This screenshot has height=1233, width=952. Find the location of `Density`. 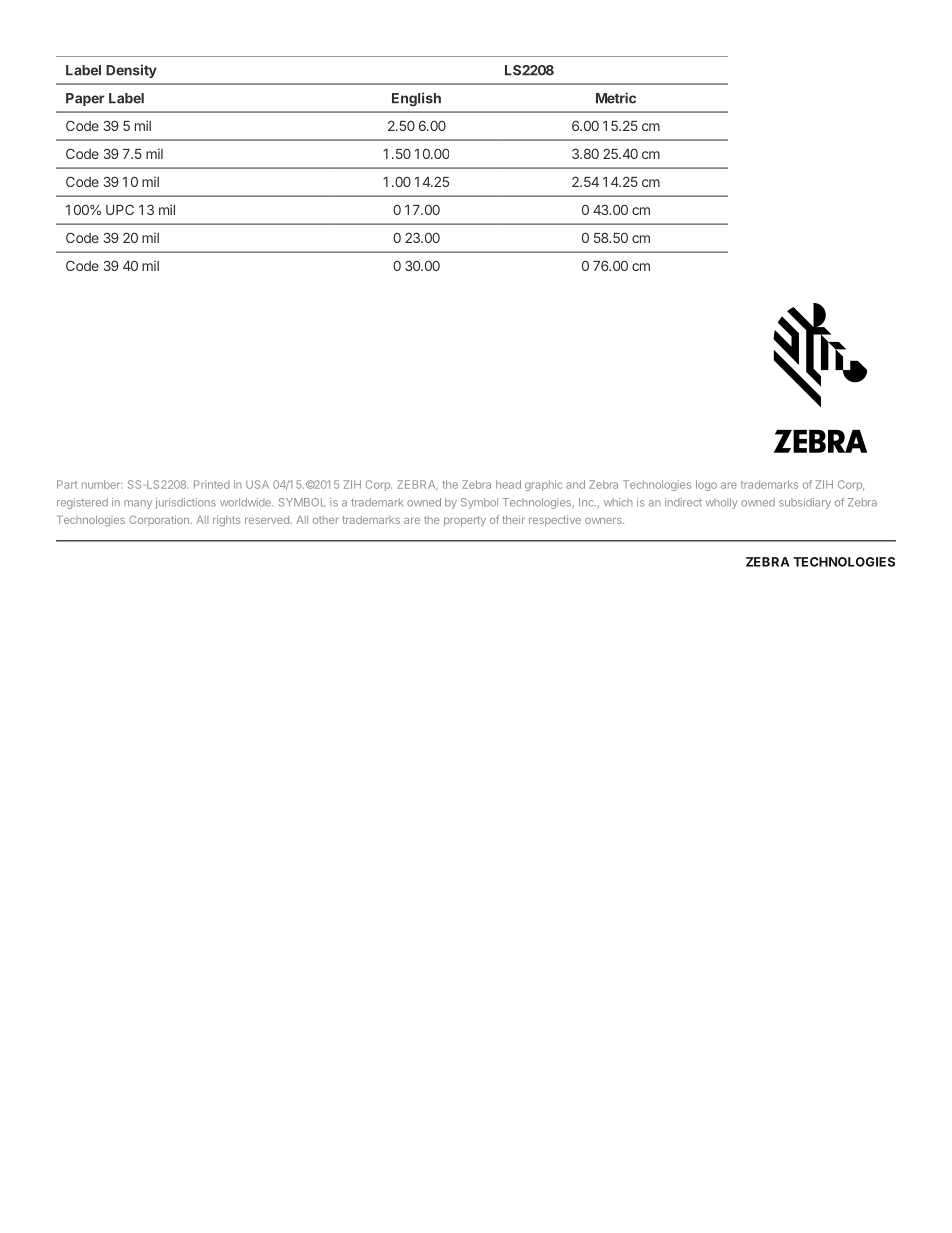

Density is located at coordinates (131, 71).
